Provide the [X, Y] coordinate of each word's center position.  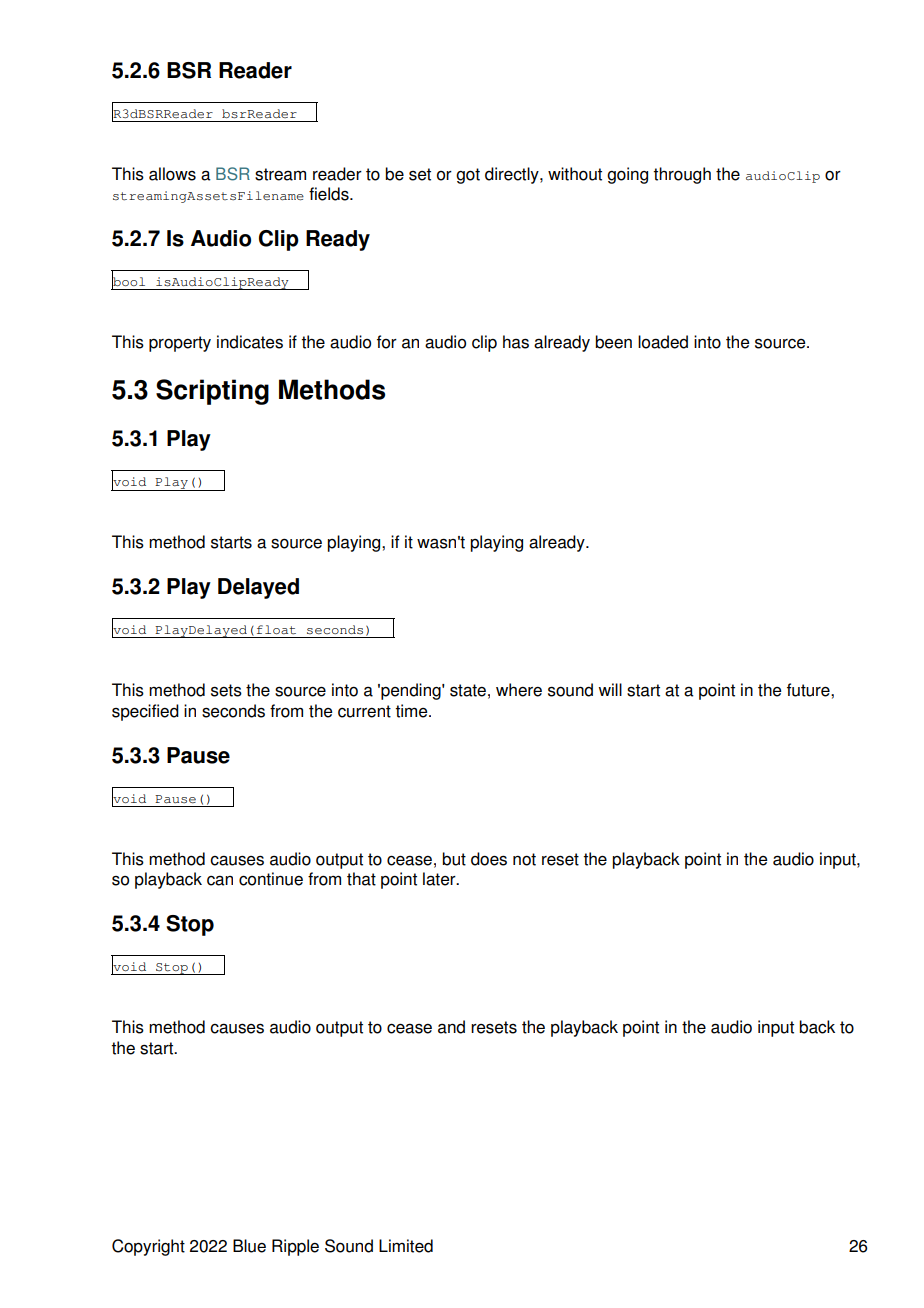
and [451, 1027]
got [468, 176]
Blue [249, 1246]
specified [145, 712]
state [468, 690]
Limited [406, 1246]
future [809, 690]
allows [172, 174]
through [682, 175]
